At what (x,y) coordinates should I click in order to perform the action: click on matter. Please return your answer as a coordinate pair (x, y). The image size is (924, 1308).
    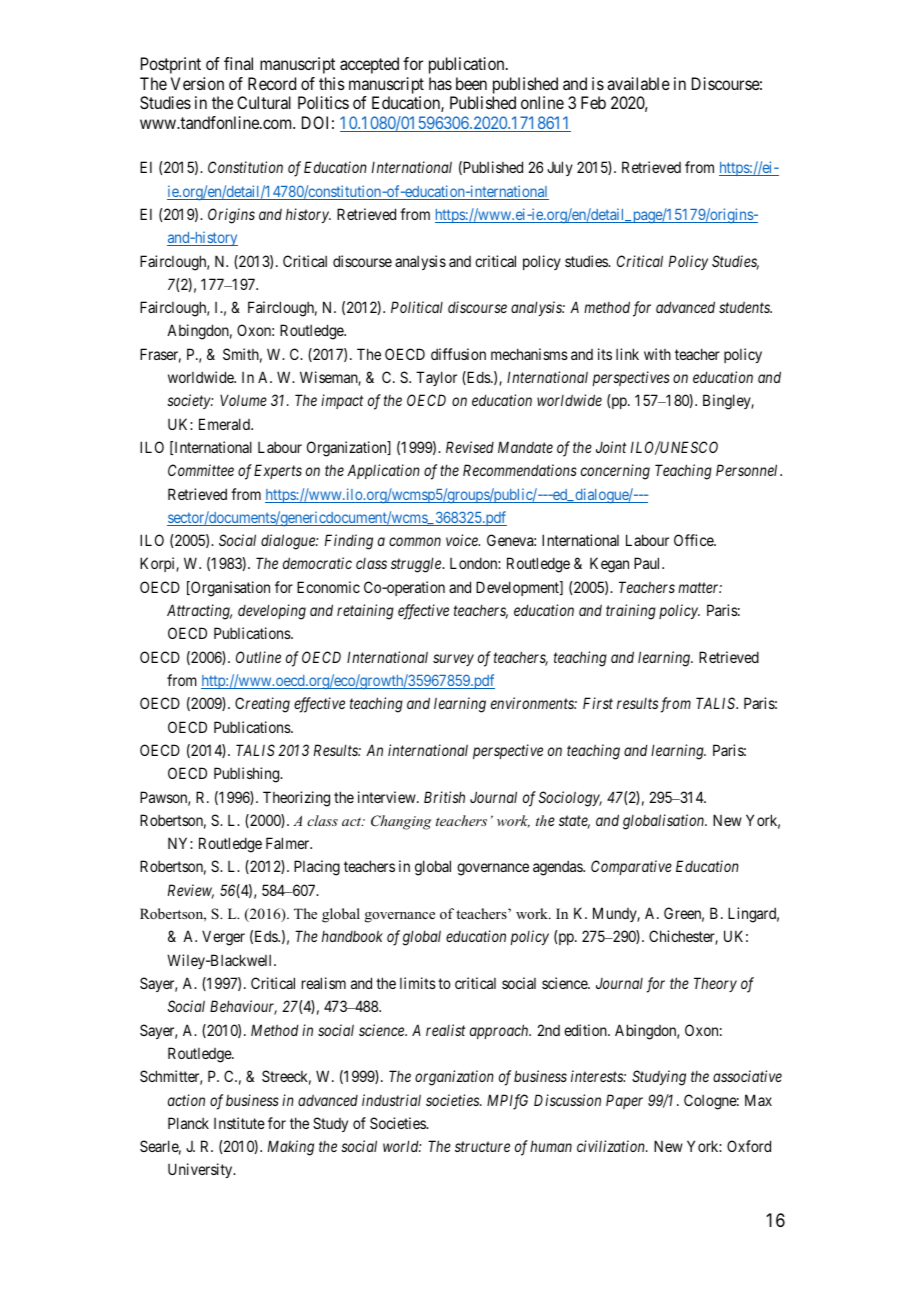
    Looking at the image, I should click on (700, 587).
